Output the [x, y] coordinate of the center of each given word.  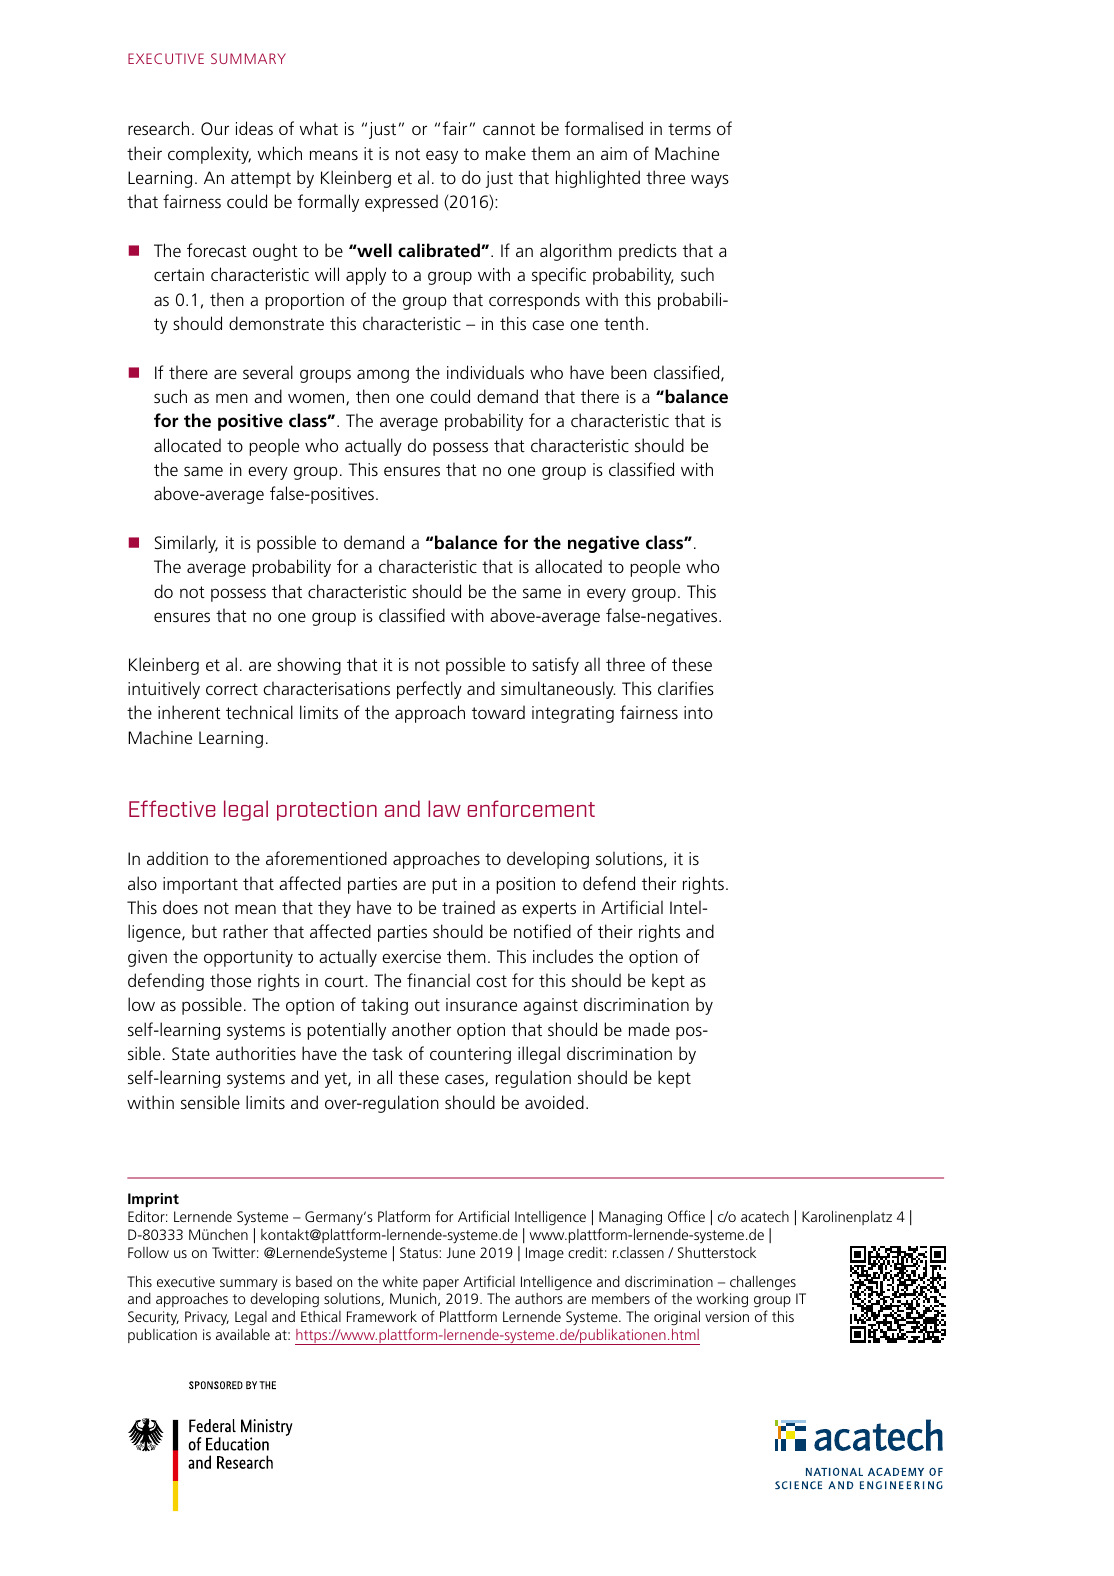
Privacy [207, 1318]
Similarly [186, 544]
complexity [209, 155]
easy [442, 157]
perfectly [429, 690]
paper [441, 1284]
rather [245, 931]
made [649, 1029]
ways [710, 181]
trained [468, 907]
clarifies [686, 688]
